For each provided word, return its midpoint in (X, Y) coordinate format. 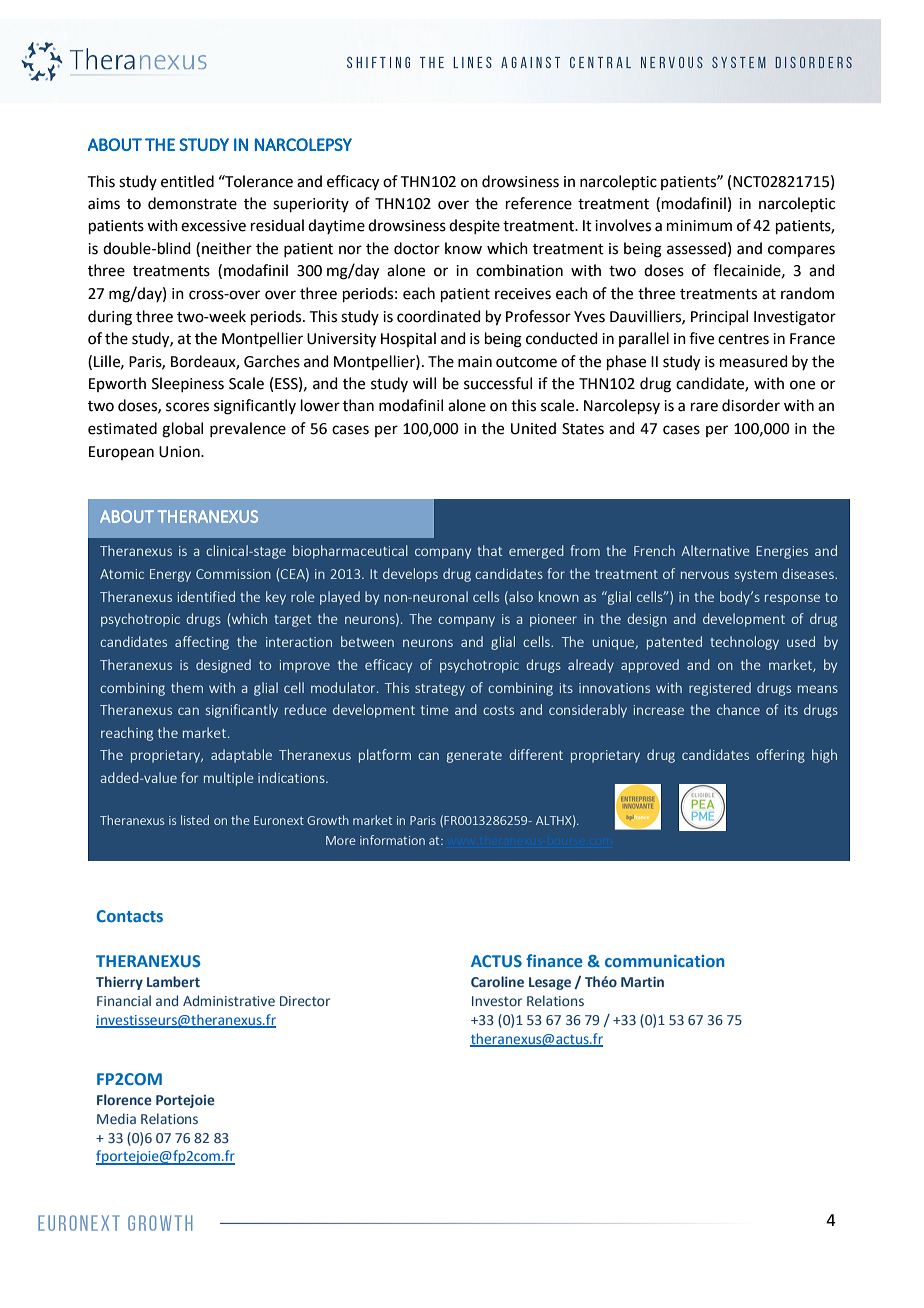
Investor (497, 1001)
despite (474, 226)
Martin (642, 981)
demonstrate (192, 203)
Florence (124, 1099)
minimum (699, 226)
